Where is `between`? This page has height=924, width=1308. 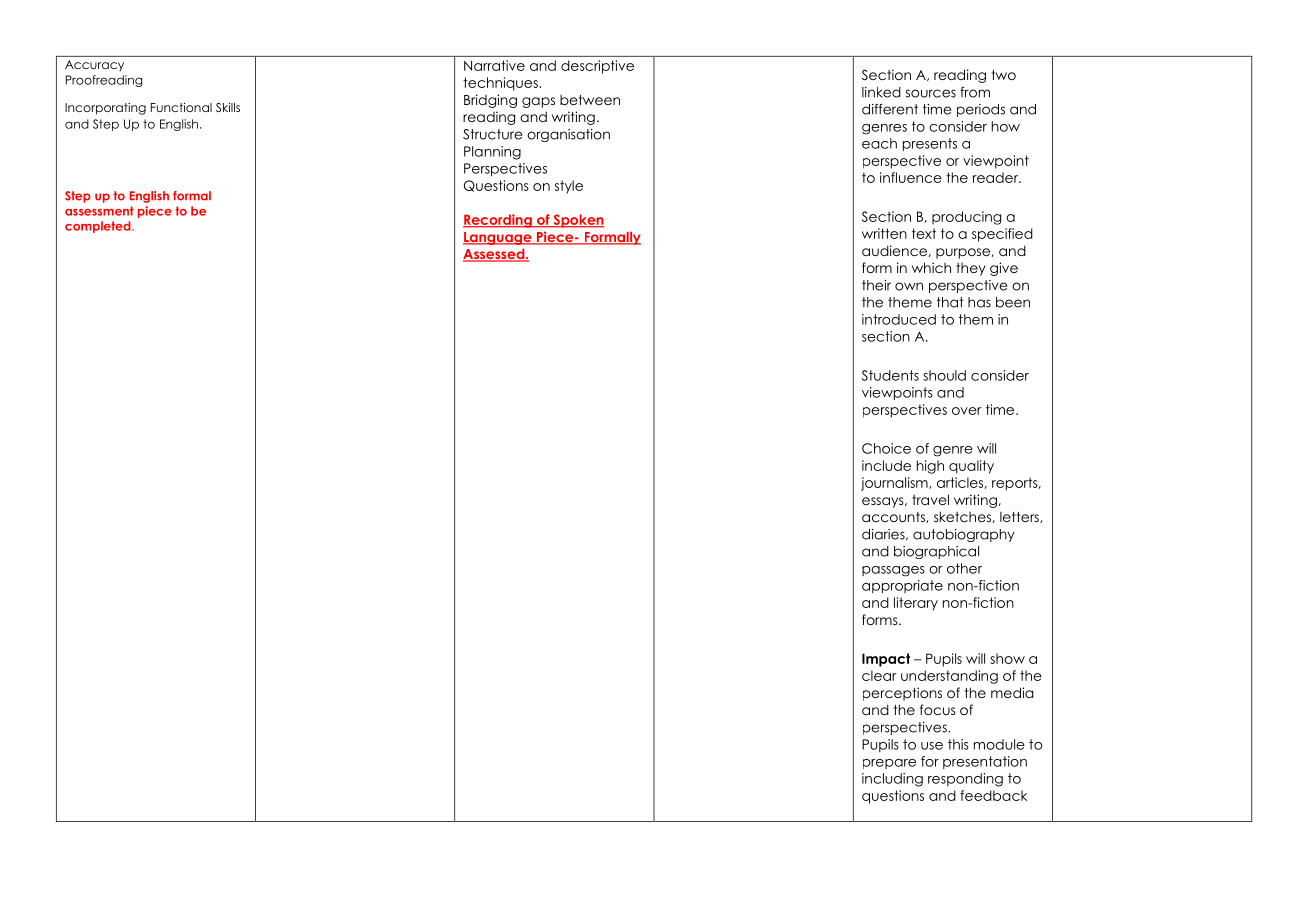 between is located at coordinates (590, 100).
